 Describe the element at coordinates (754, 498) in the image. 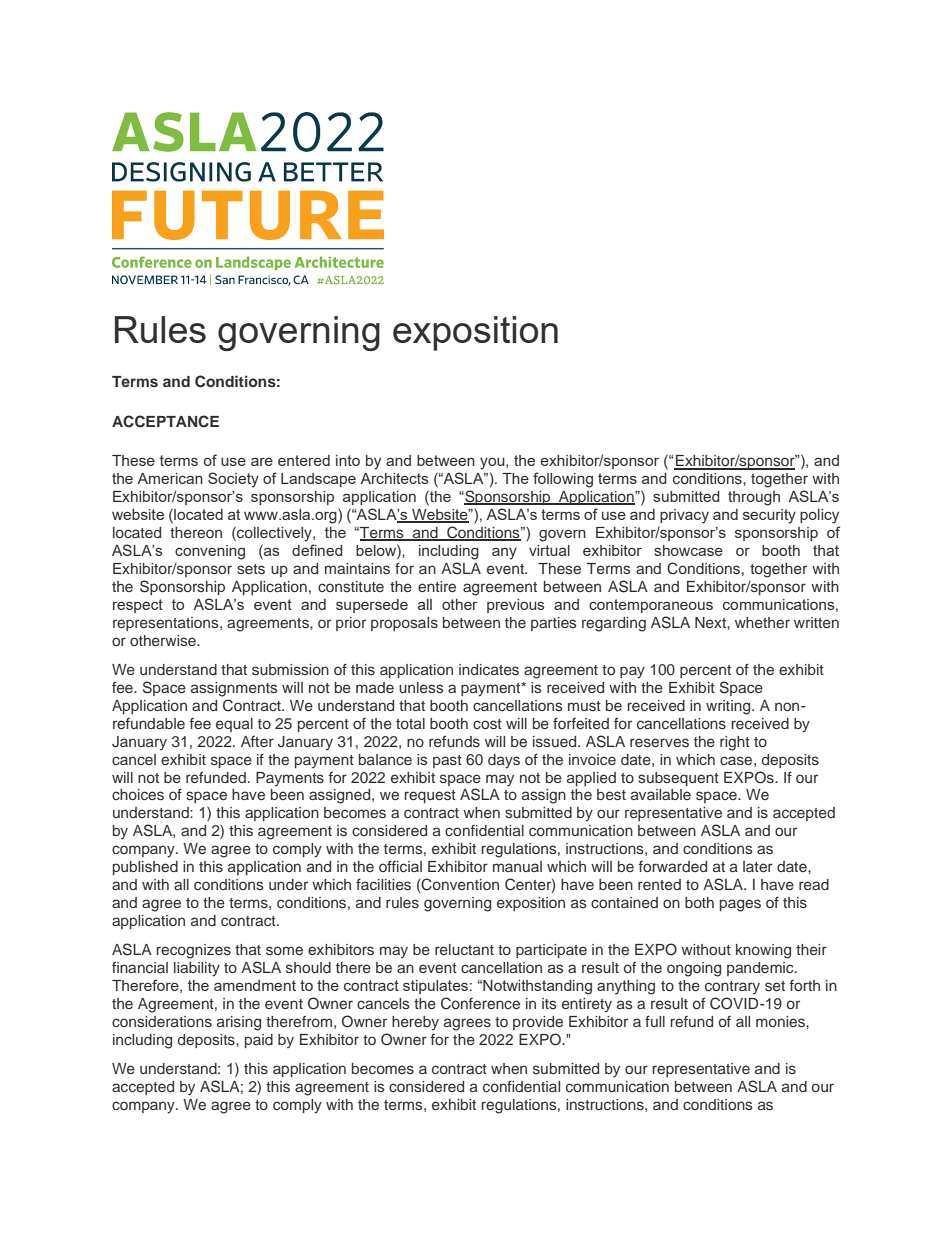

I see `through` at that location.
